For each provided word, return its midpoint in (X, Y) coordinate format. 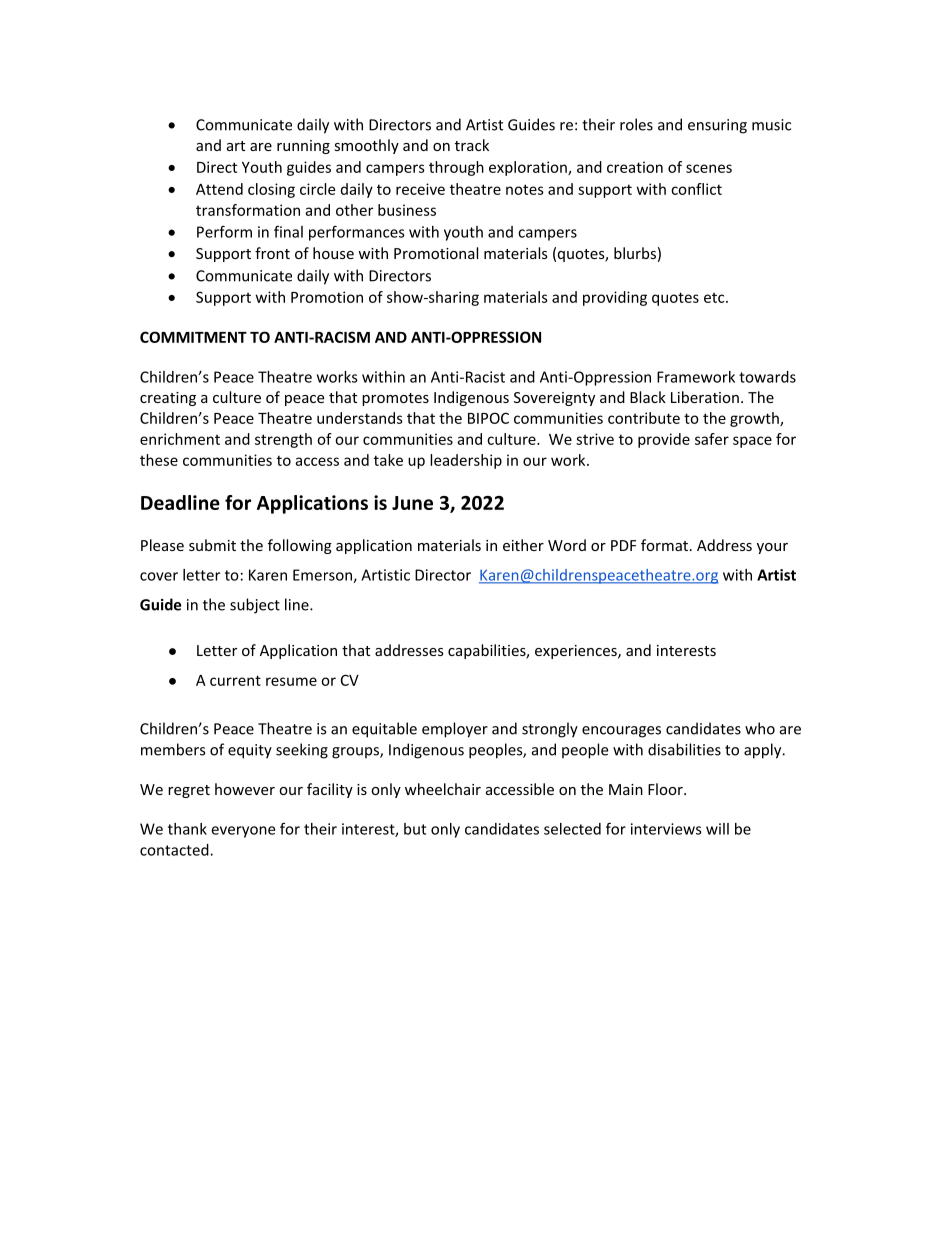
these (159, 460)
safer (712, 439)
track (472, 145)
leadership (466, 461)
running (303, 147)
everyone (243, 832)
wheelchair (443, 789)
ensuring (717, 126)
